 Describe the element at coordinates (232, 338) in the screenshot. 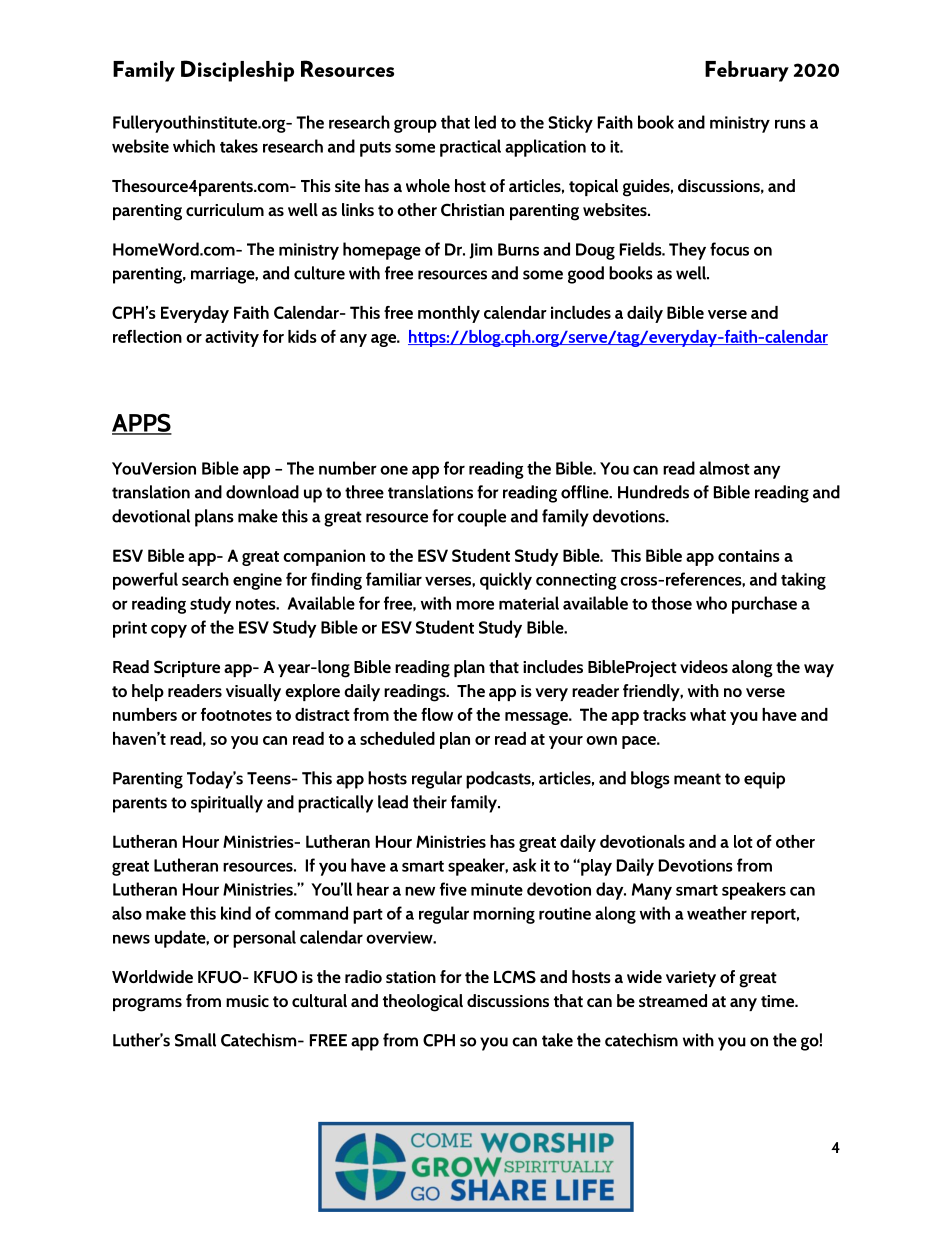

I see `activity` at that location.
